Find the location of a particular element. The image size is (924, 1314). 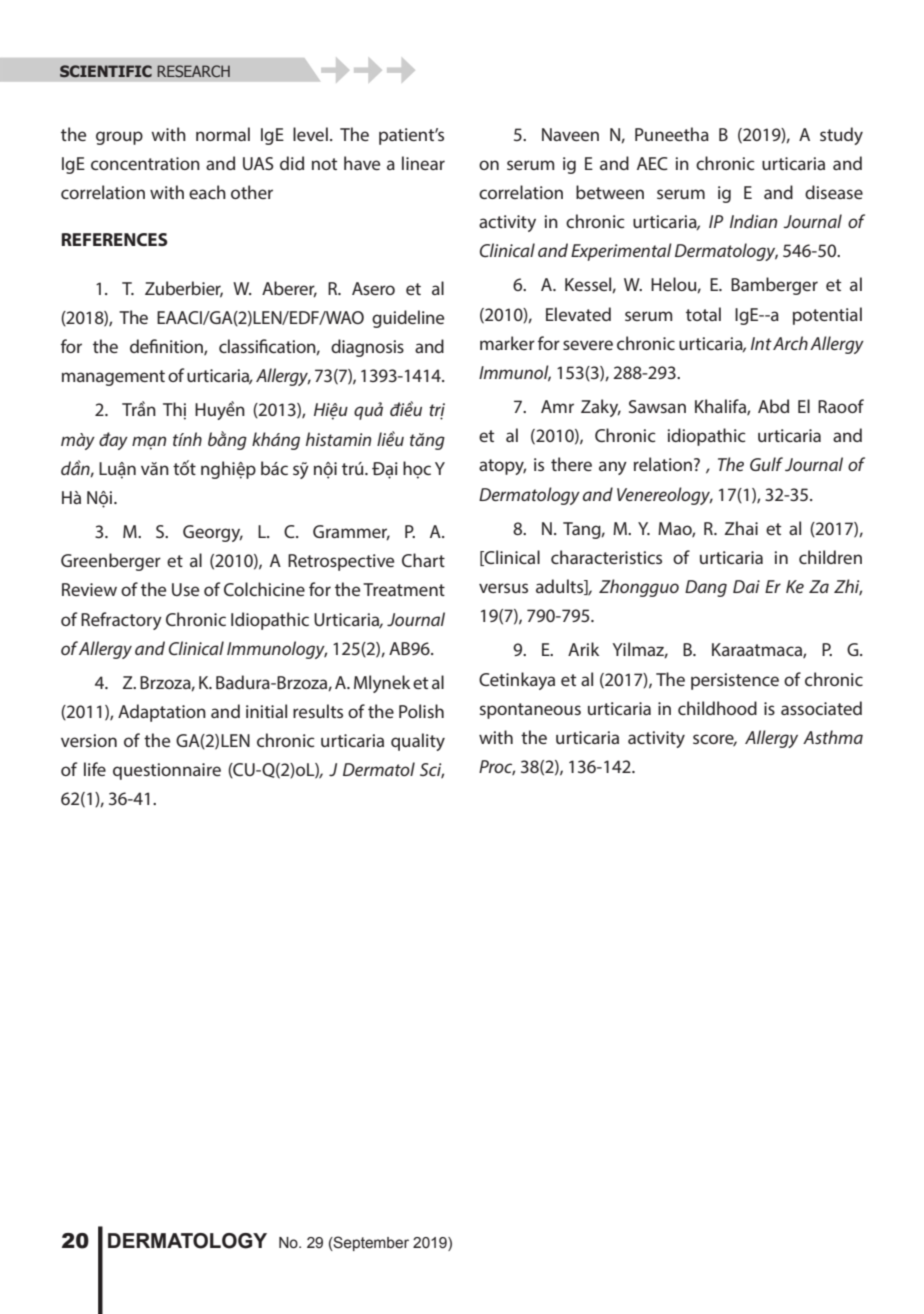

persistence is located at coordinates (735, 681).
